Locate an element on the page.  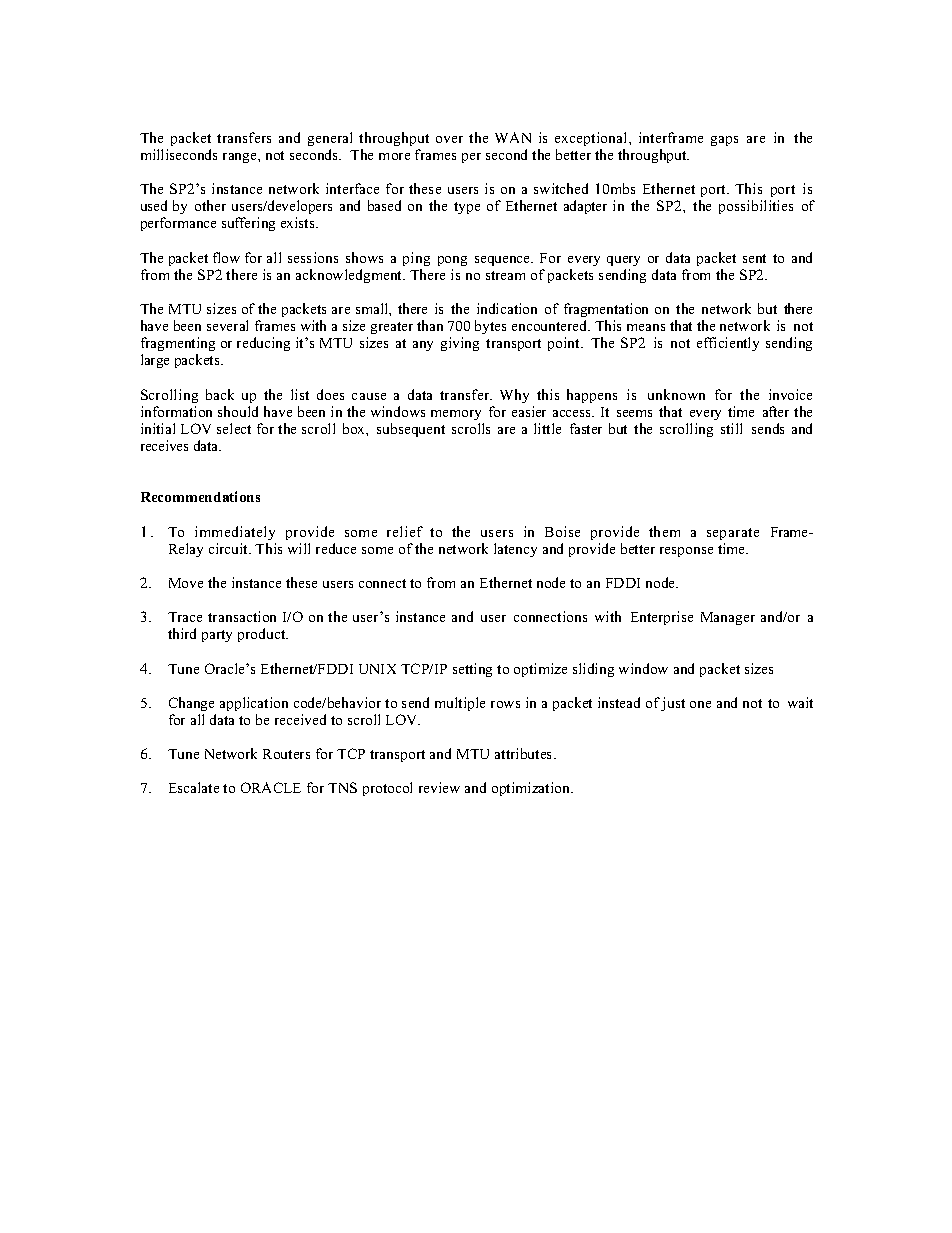
immediately is located at coordinates (235, 533).
